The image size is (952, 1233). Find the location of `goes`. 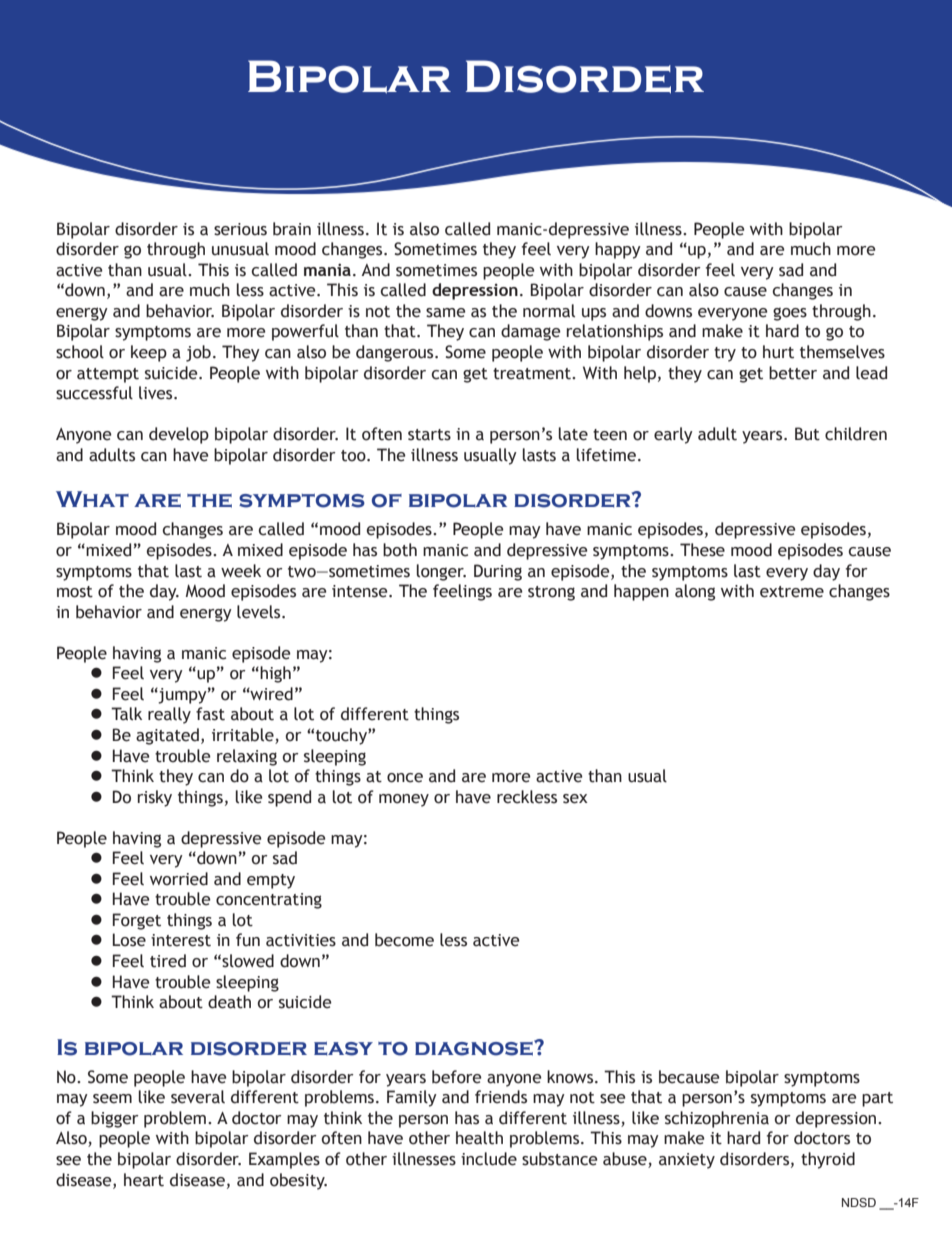

goes is located at coordinates (790, 314).
